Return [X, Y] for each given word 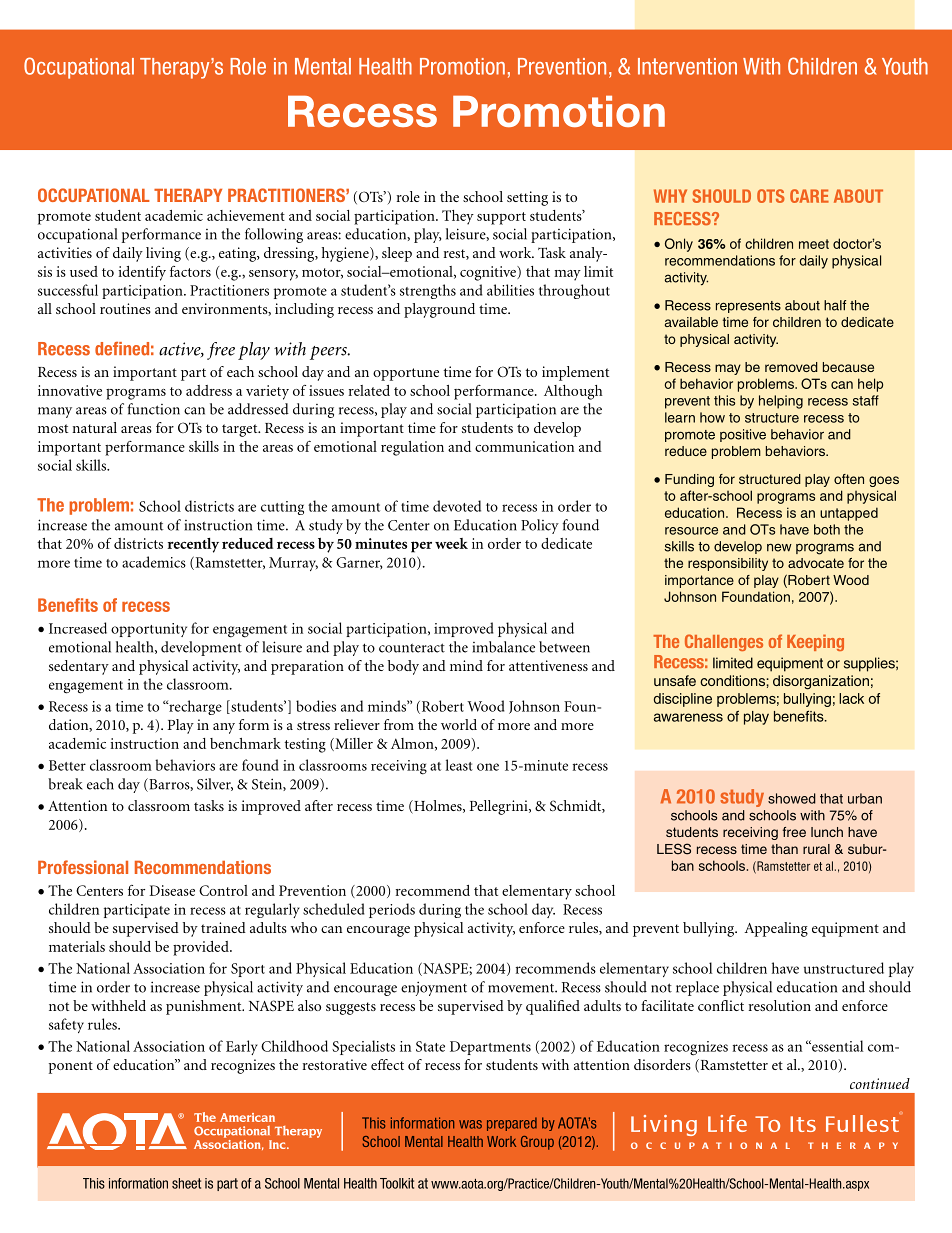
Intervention [687, 66]
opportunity [149, 630]
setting [527, 198]
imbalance [504, 647]
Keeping [815, 642]
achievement [246, 215]
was [470, 1124]
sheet [186, 1183]
